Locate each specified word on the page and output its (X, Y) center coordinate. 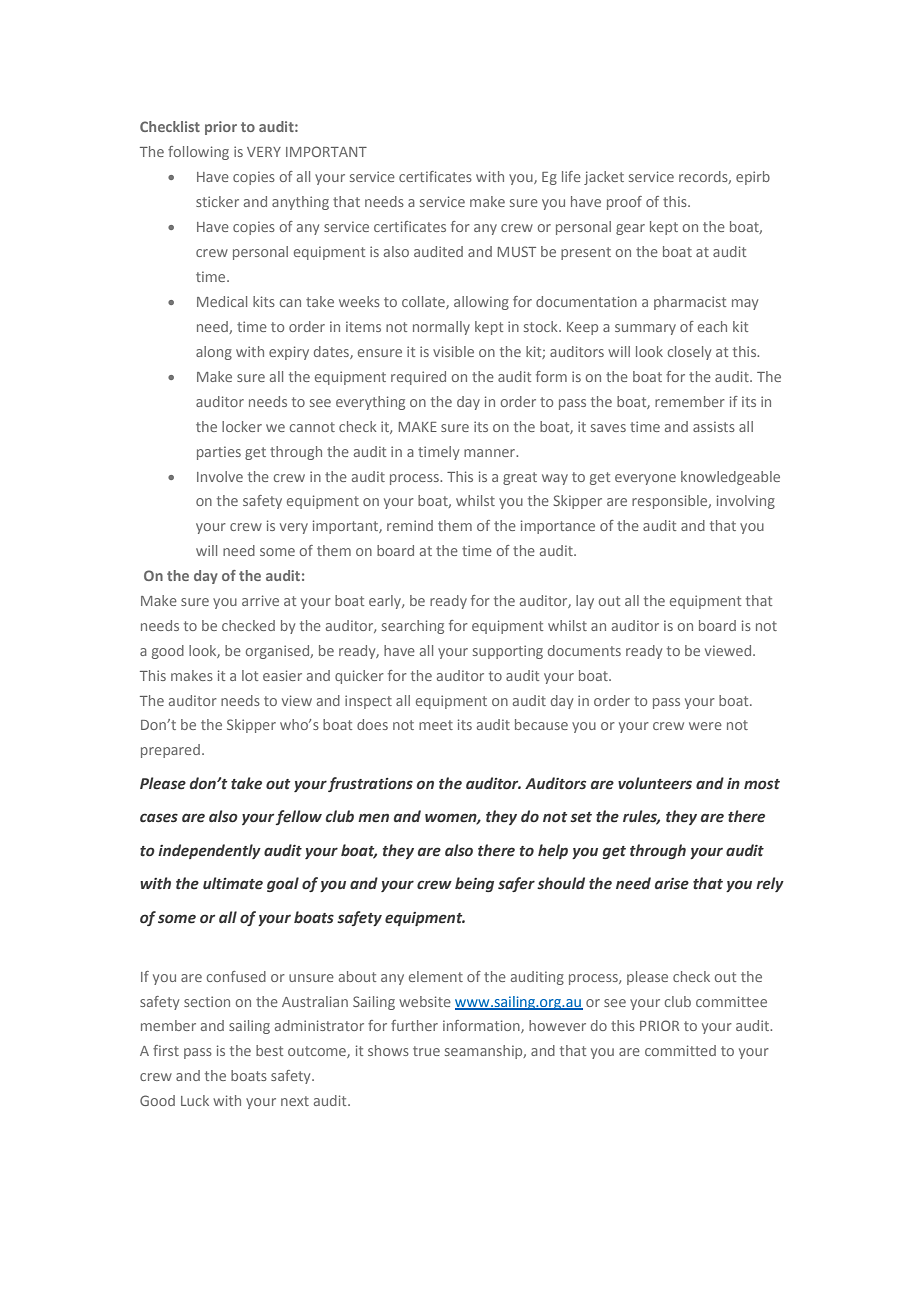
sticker (217, 201)
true (426, 1051)
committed (680, 1050)
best (269, 1050)
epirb (753, 178)
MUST (517, 251)
